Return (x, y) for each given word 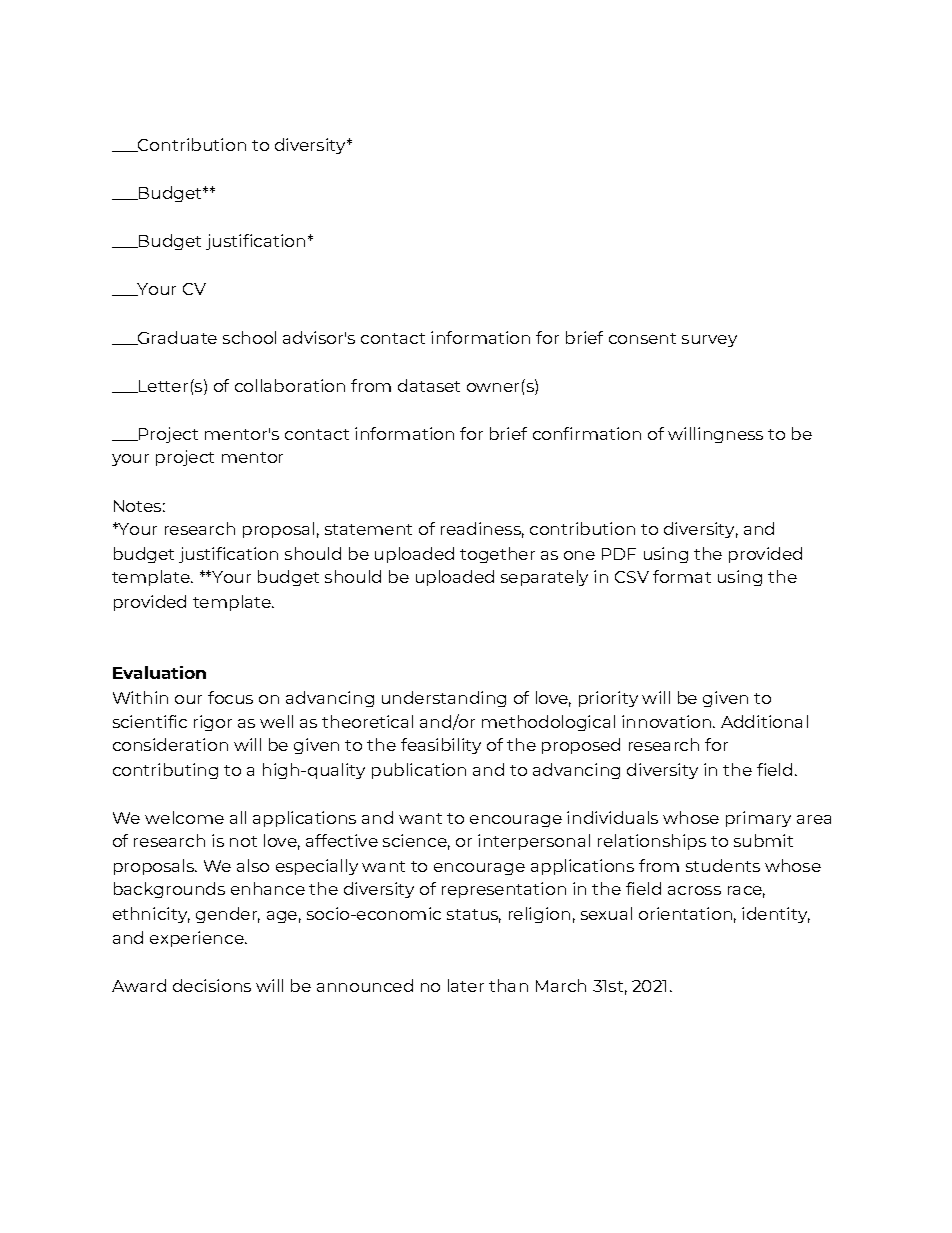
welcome (184, 817)
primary (758, 819)
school (249, 337)
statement (368, 529)
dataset (429, 385)
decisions (212, 985)
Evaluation (159, 672)
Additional (764, 721)
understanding (444, 699)
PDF (619, 554)
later (466, 985)
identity (776, 915)
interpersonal (534, 842)
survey (709, 341)
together (497, 555)
